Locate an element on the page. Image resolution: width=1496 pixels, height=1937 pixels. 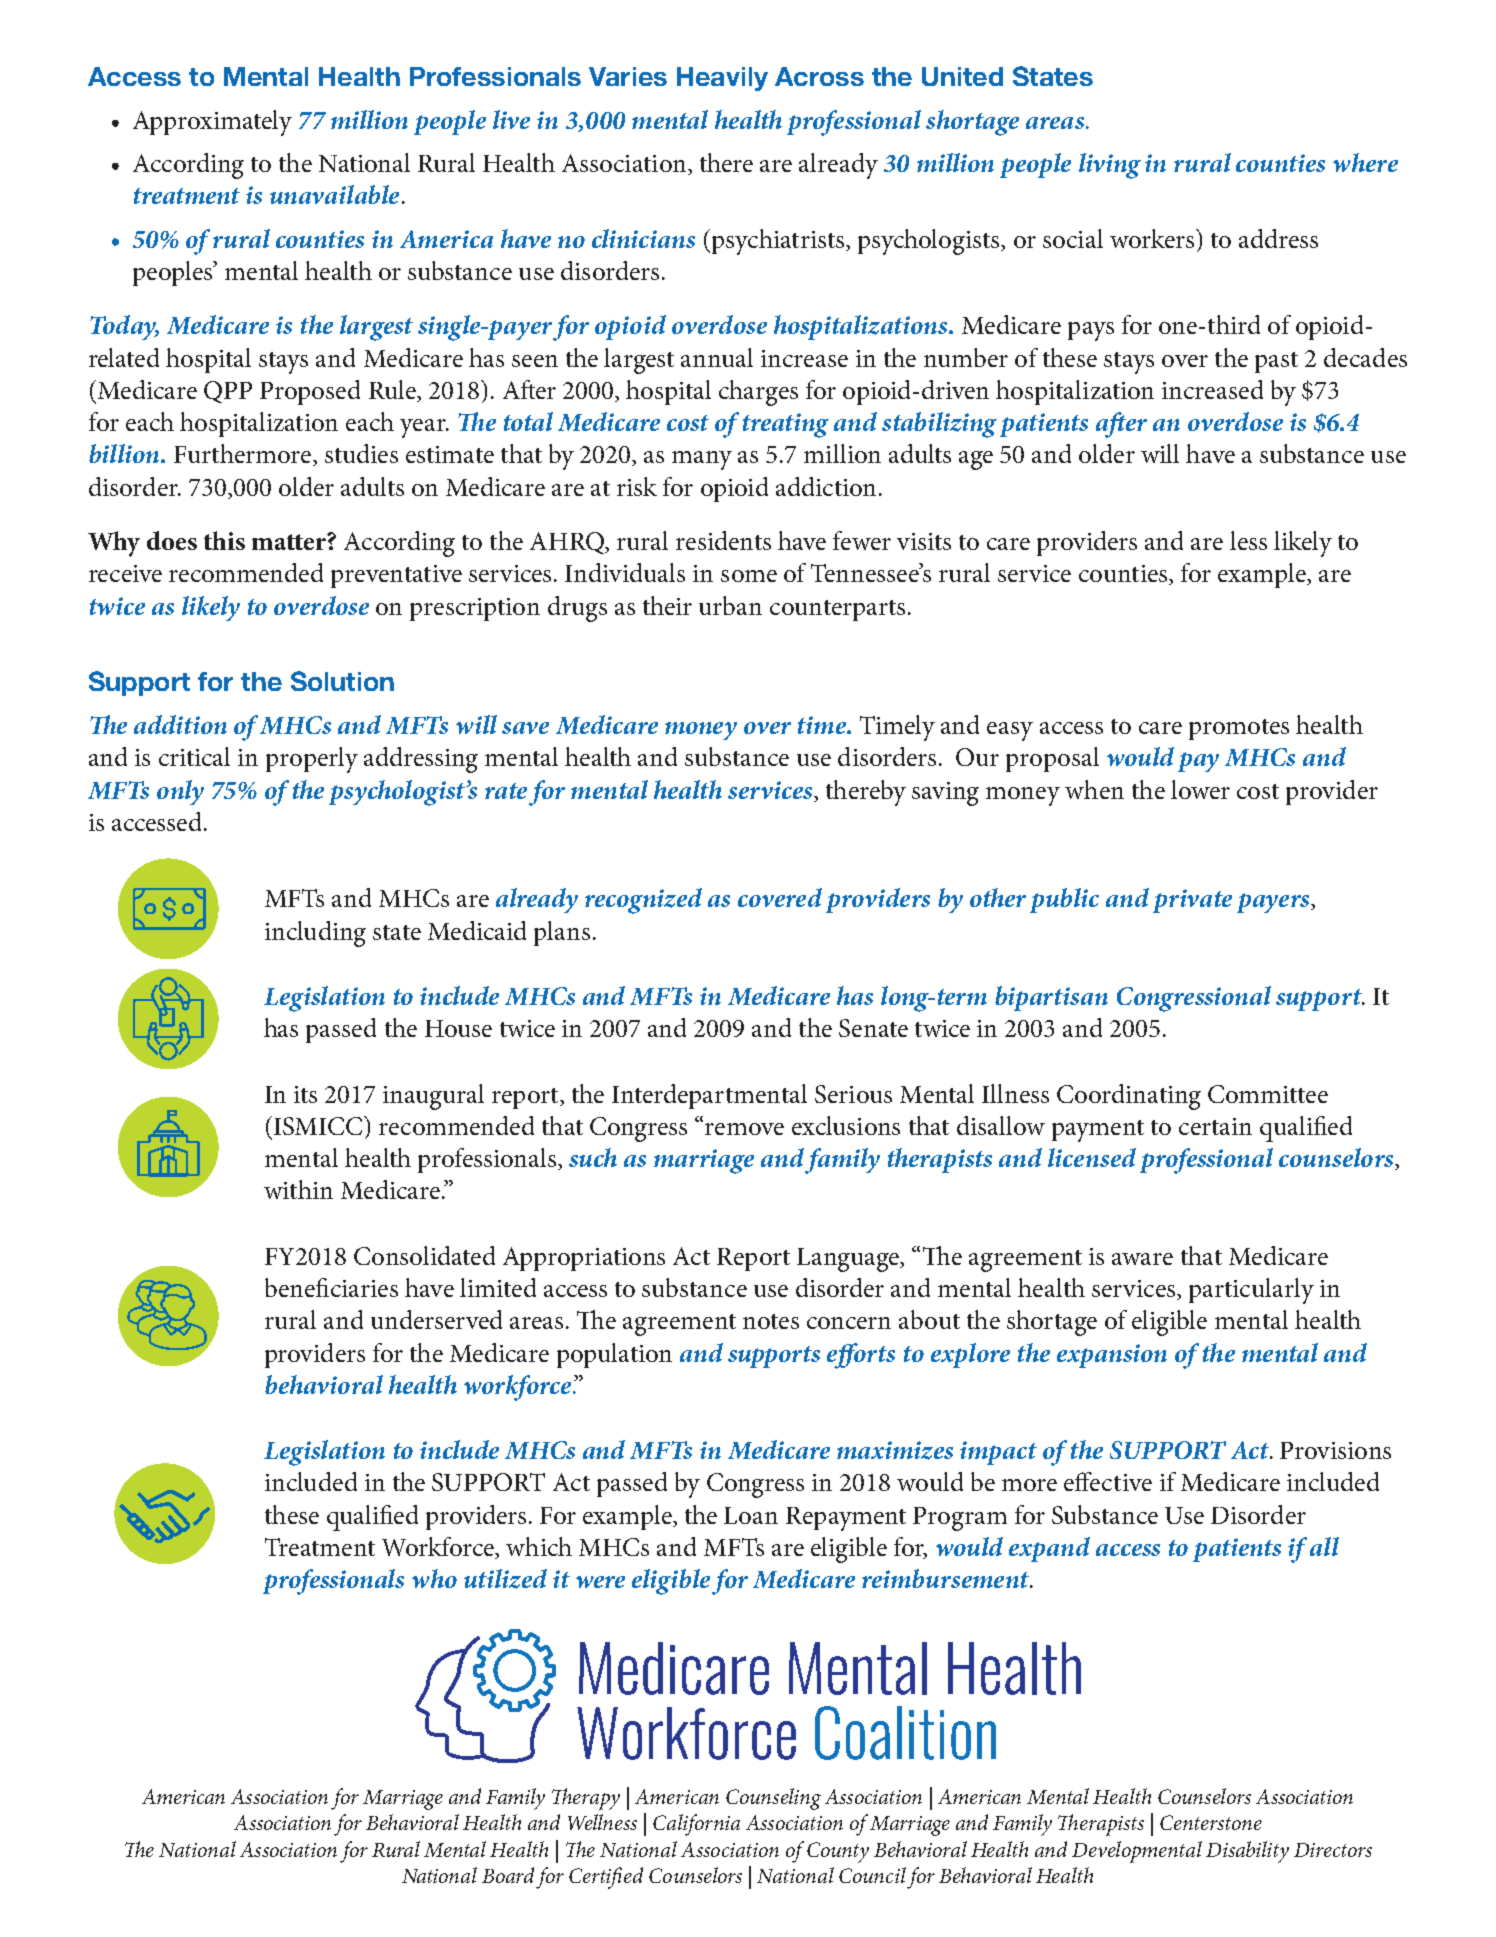
particularly is located at coordinates (1251, 1291).
